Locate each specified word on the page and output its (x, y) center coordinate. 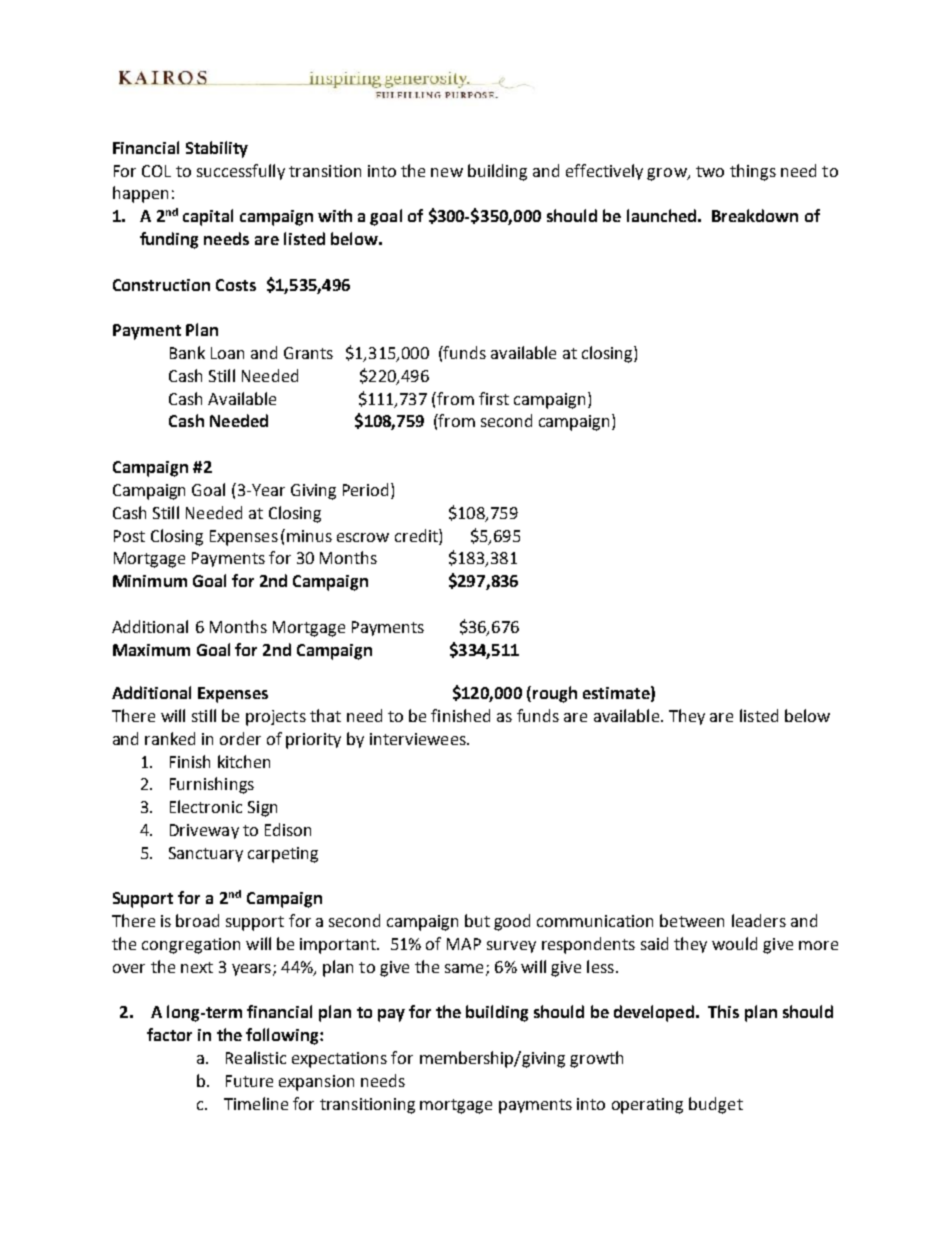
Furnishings (212, 785)
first (494, 398)
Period (367, 489)
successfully (241, 172)
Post (129, 536)
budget (716, 1105)
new (447, 172)
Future (249, 1081)
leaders (759, 920)
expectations (339, 1060)
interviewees (419, 739)
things (753, 172)
